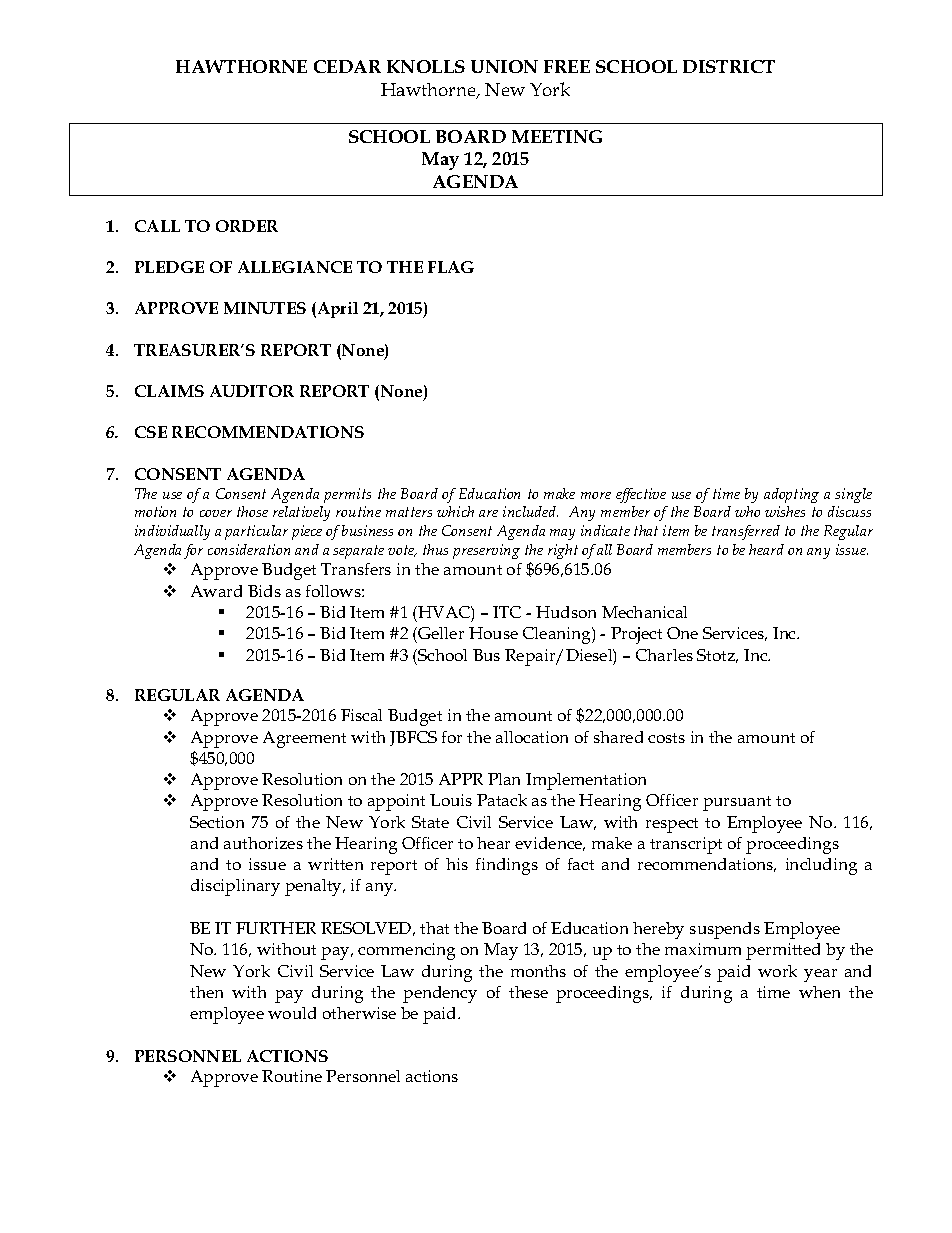 This screenshot has width=952, height=1233. I want to click on work, so click(777, 971).
